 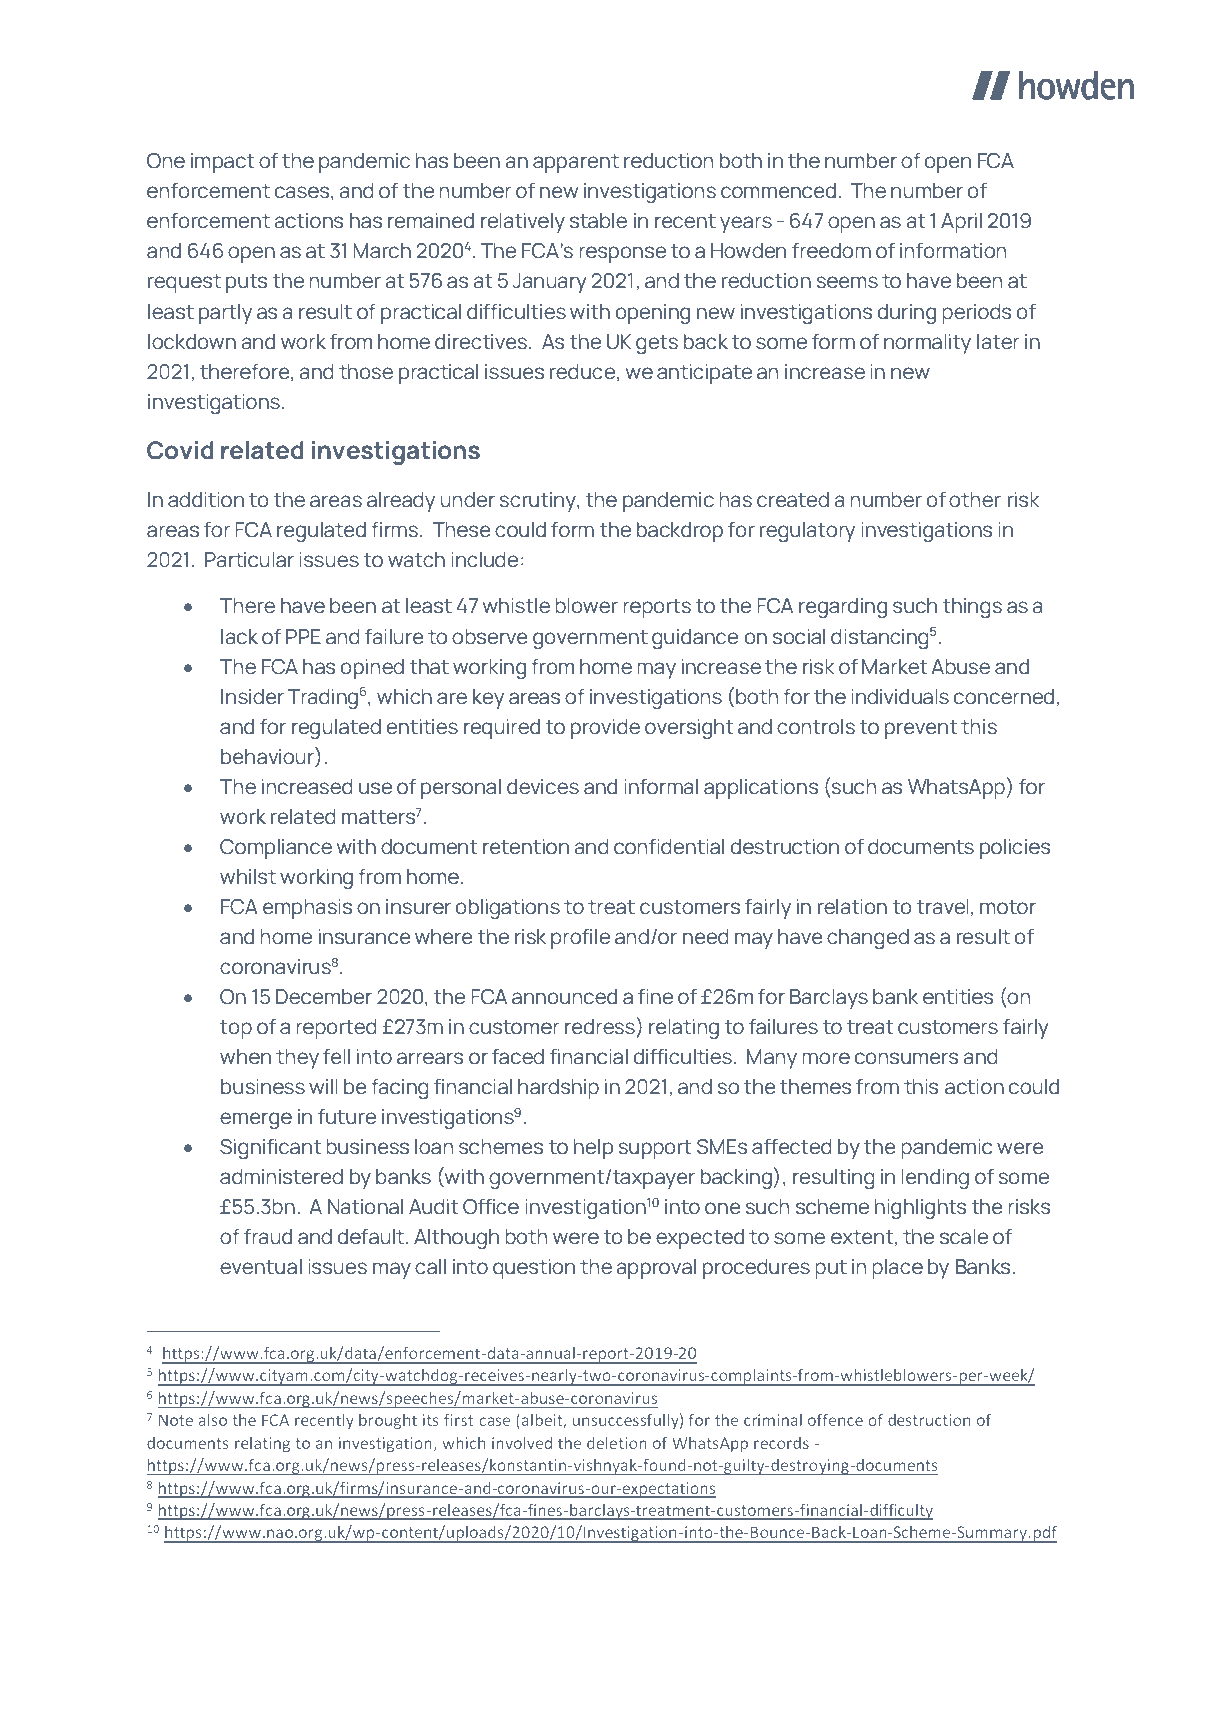 What do you see at coordinates (593, 1149) in the screenshot?
I see `help` at bounding box center [593, 1149].
